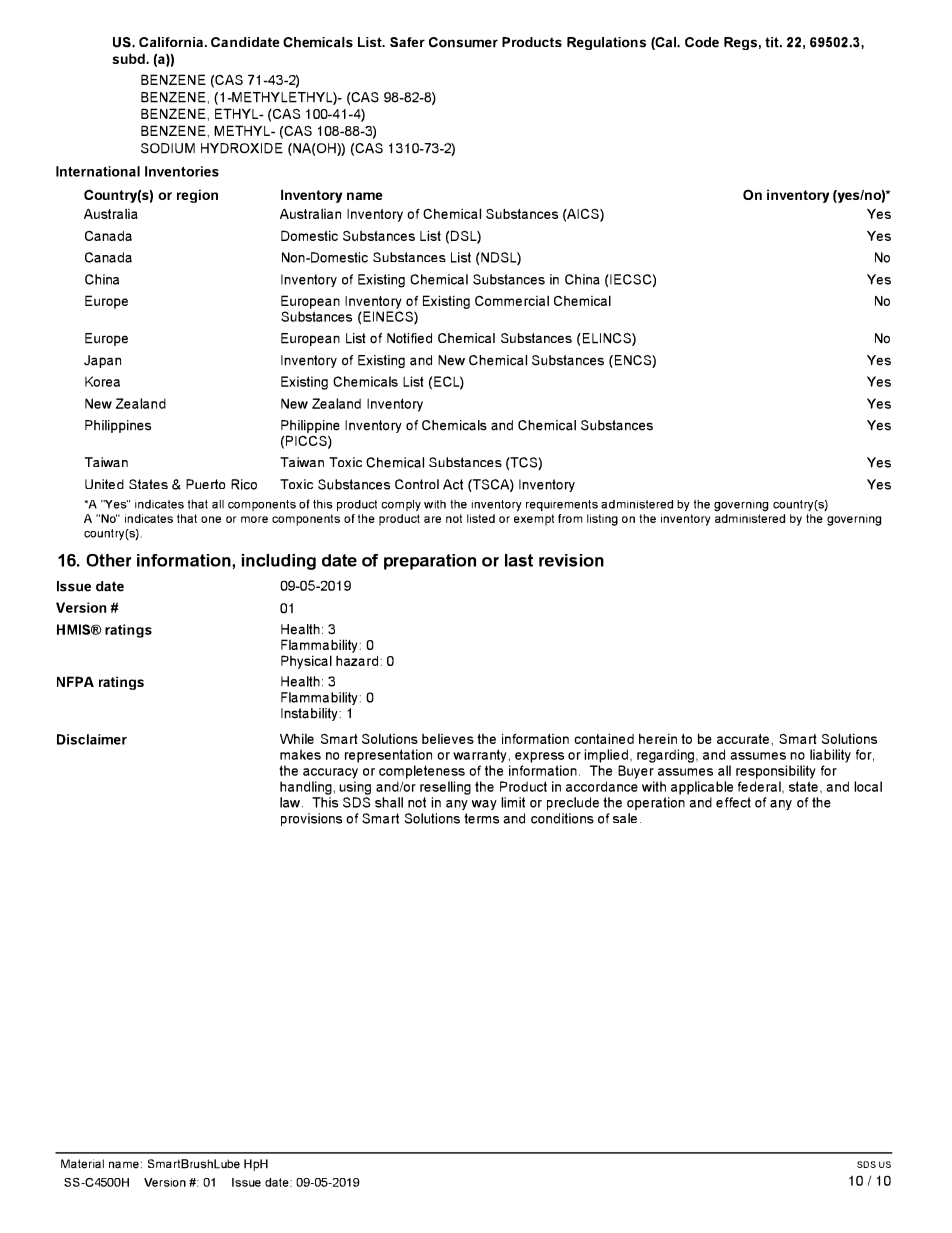  What do you see at coordinates (430, 562) in the page?
I see `preparation` at bounding box center [430, 562].
